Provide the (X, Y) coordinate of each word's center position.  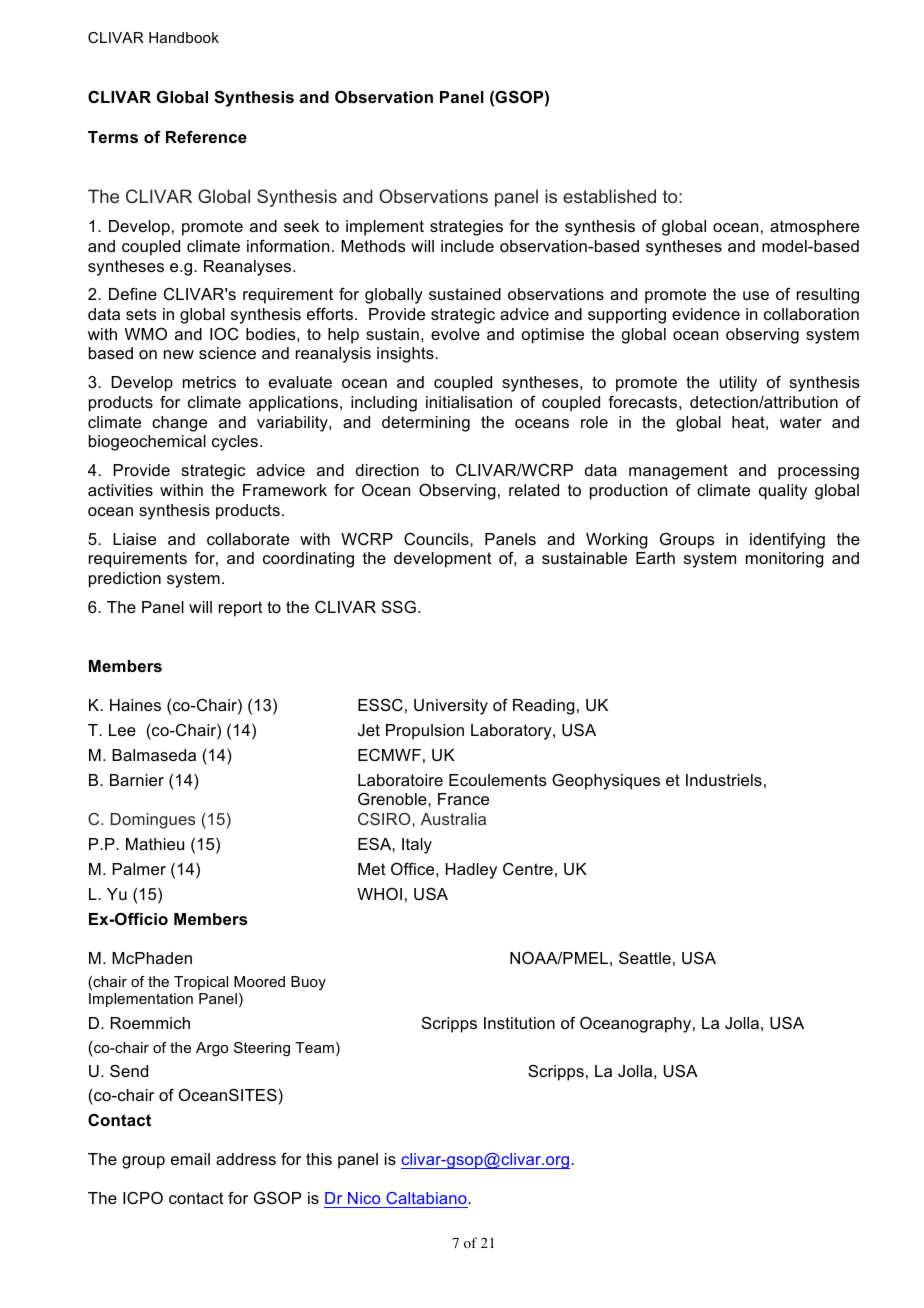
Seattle (645, 958)
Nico (364, 1198)
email (190, 1159)
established (609, 196)
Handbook (184, 37)
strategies (466, 228)
